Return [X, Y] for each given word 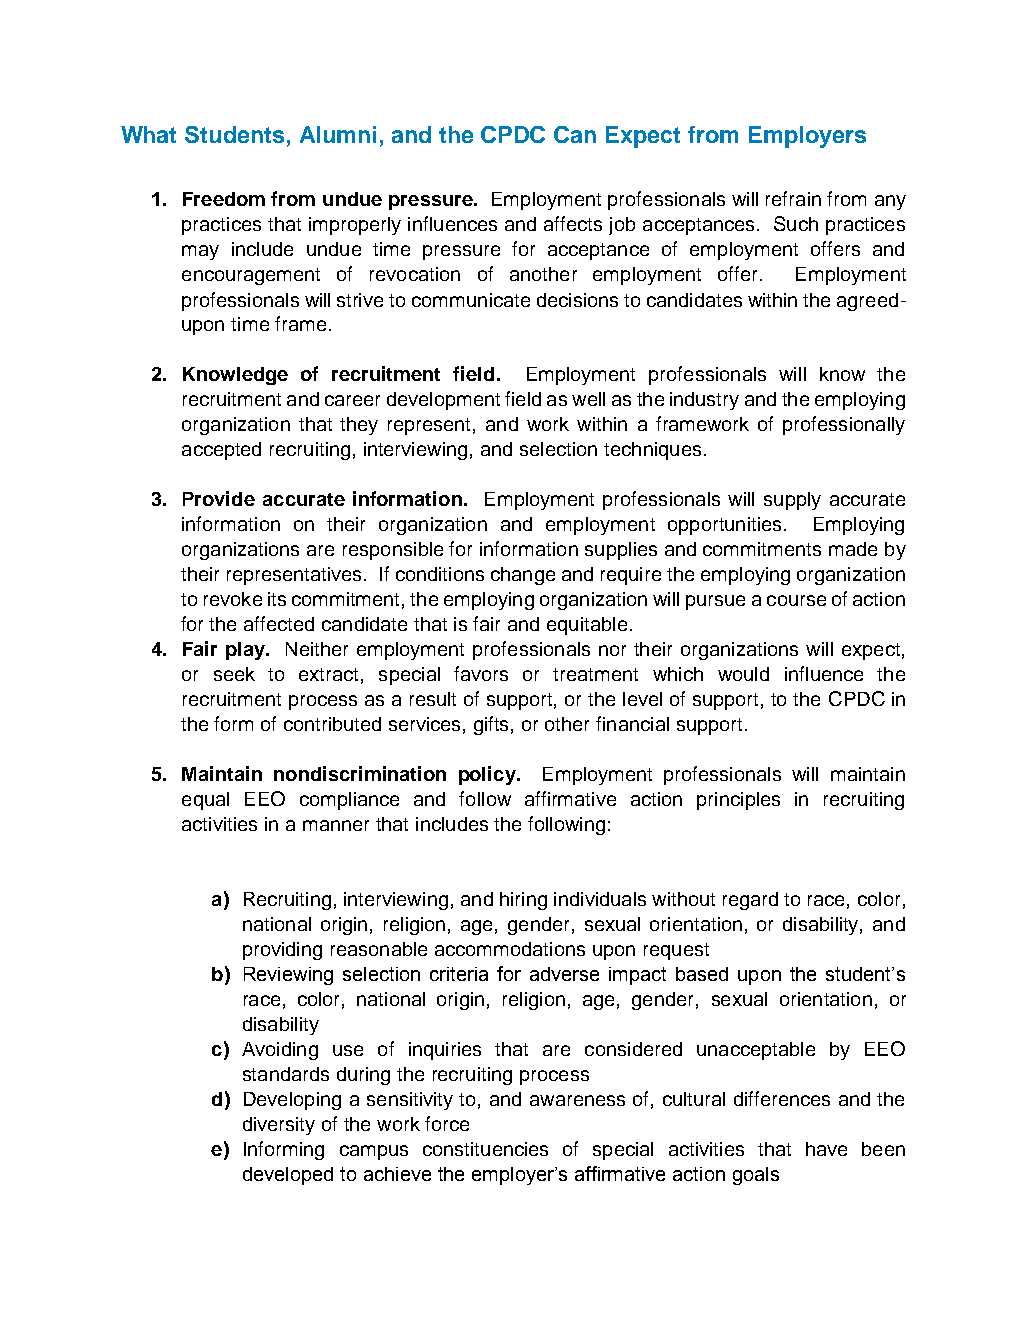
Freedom [224, 199]
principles [738, 801]
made [853, 549]
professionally [844, 425]
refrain [793, 198]
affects [573, 223]
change [523, 576]
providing [282, 951]
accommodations [510, 949]
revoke [233, 599]
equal [205, 801]
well [588, 399]
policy [488, 775]
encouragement [251, 276]
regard [750, 901]
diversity [279, 1126]
